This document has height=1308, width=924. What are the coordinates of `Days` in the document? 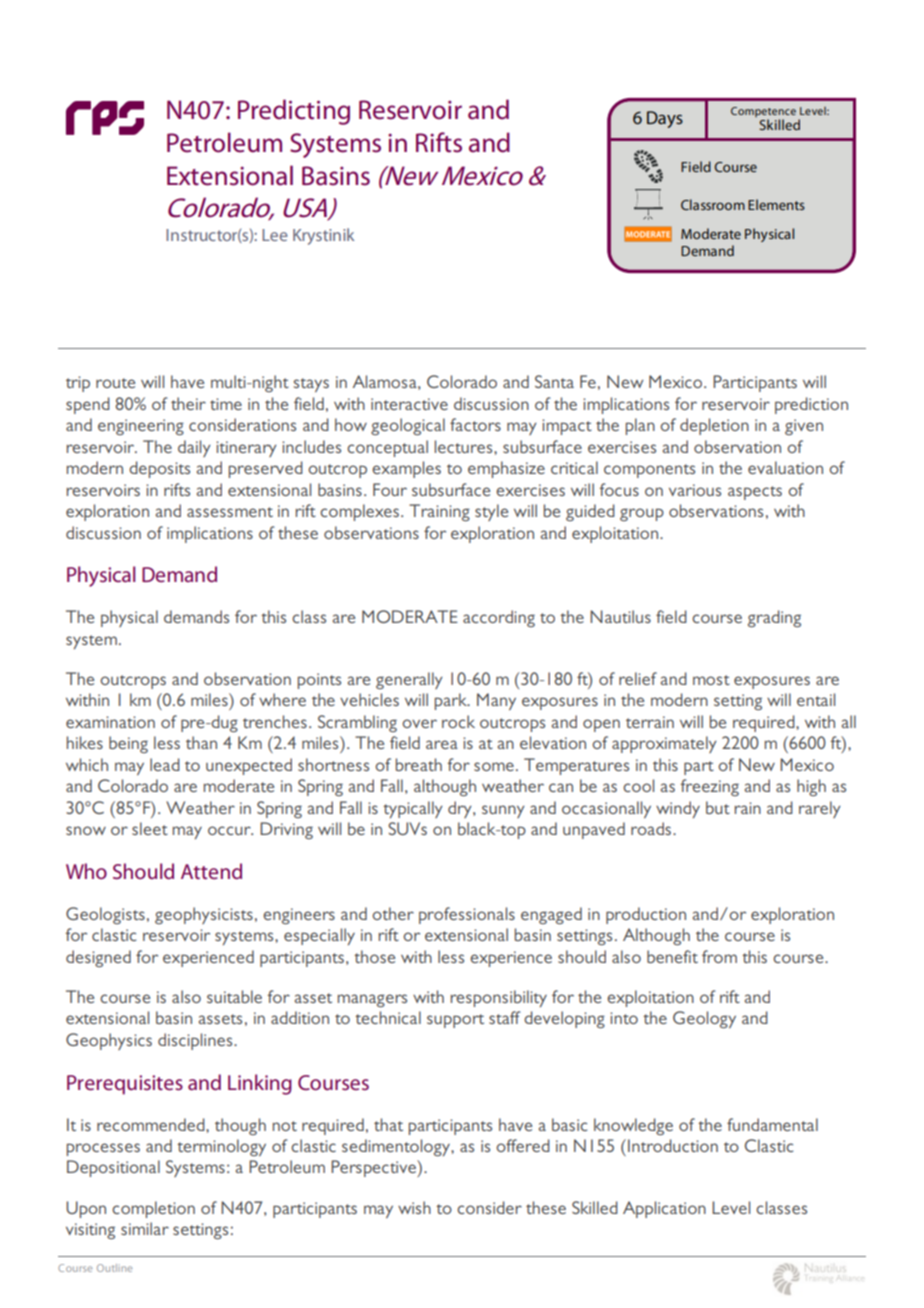 It's located at (665, 119).
